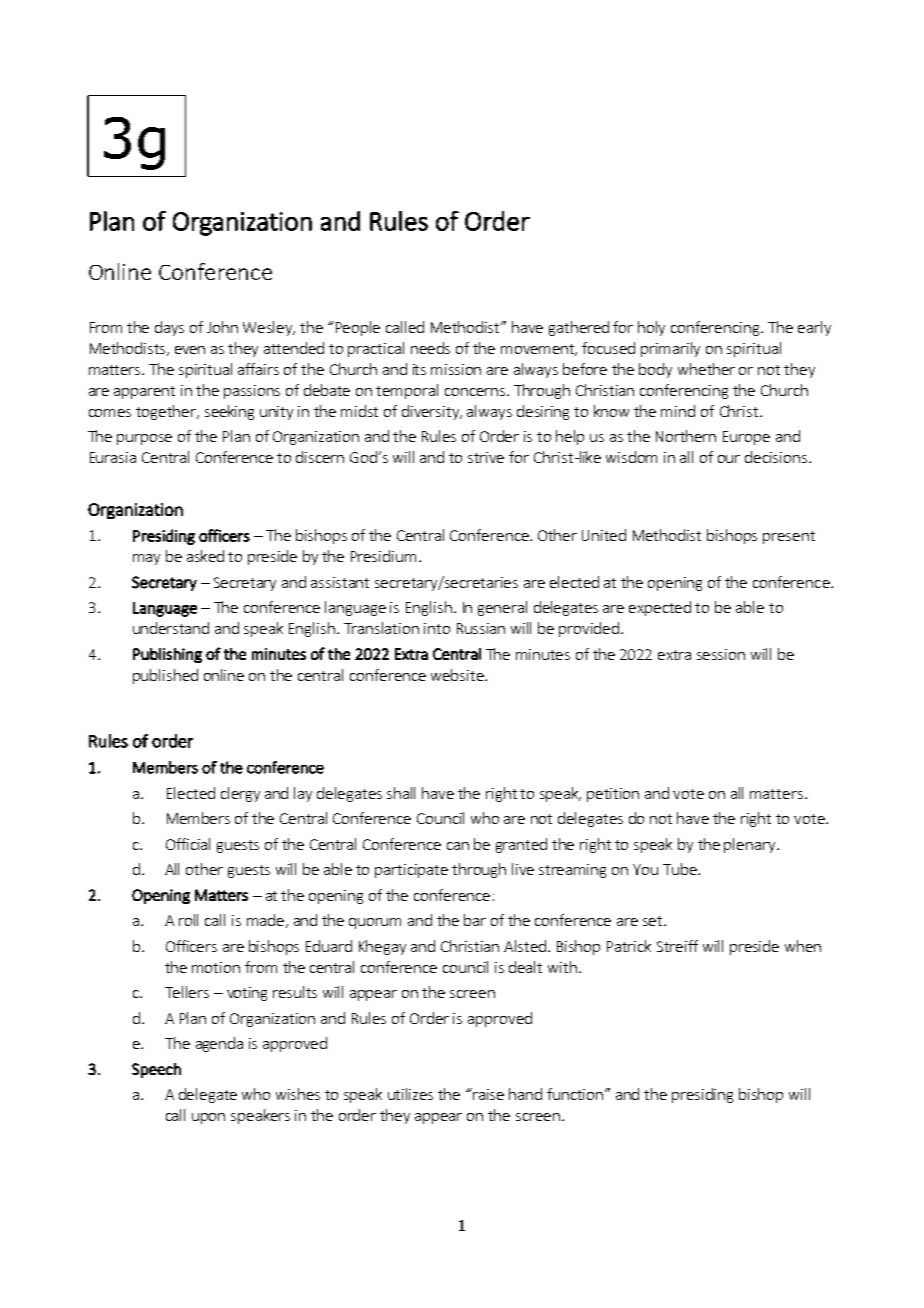 The image size is (924, 1308). I want to click on Publishing, so click(167, 655).
